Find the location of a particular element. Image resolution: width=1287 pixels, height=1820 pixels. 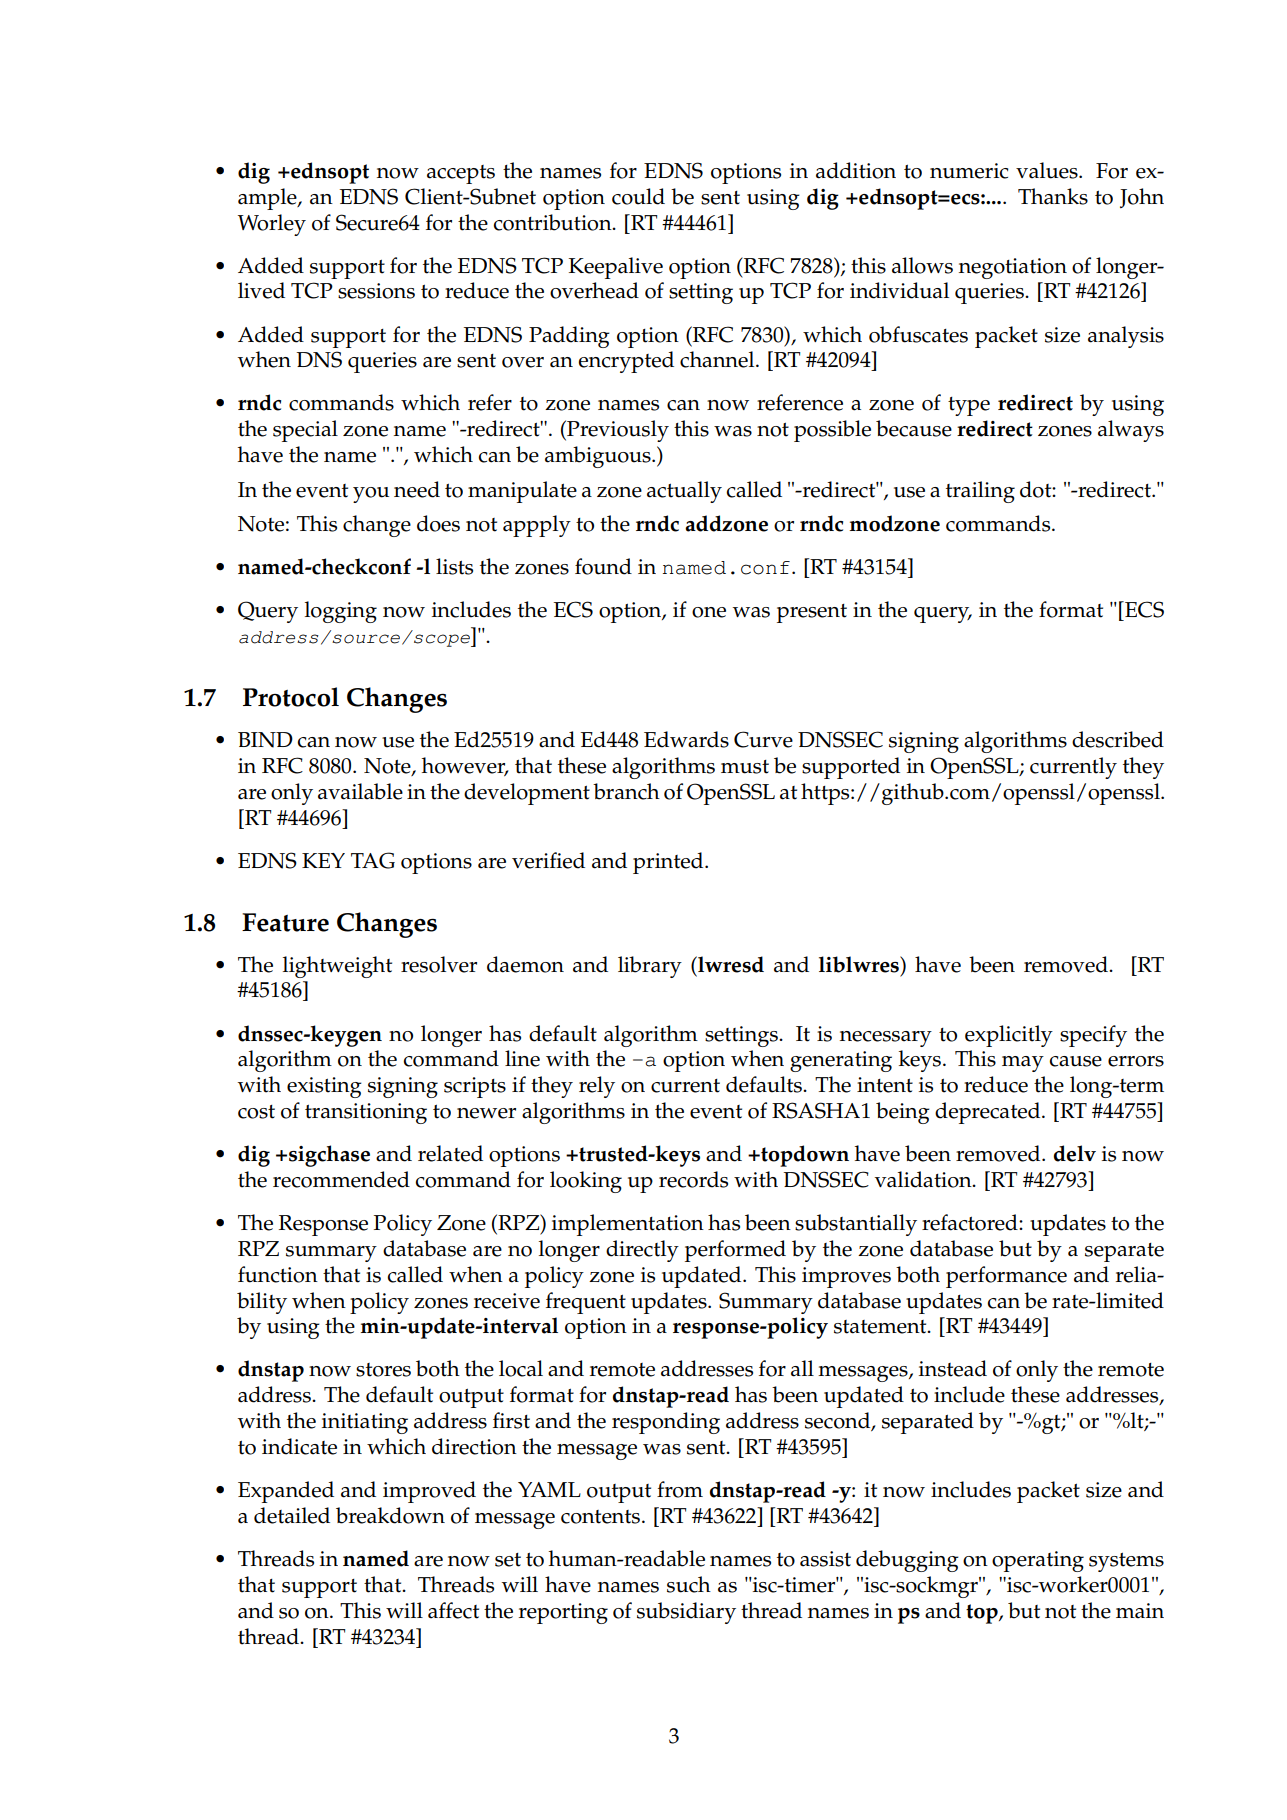

TAG is located at coordinates (373, 860).
